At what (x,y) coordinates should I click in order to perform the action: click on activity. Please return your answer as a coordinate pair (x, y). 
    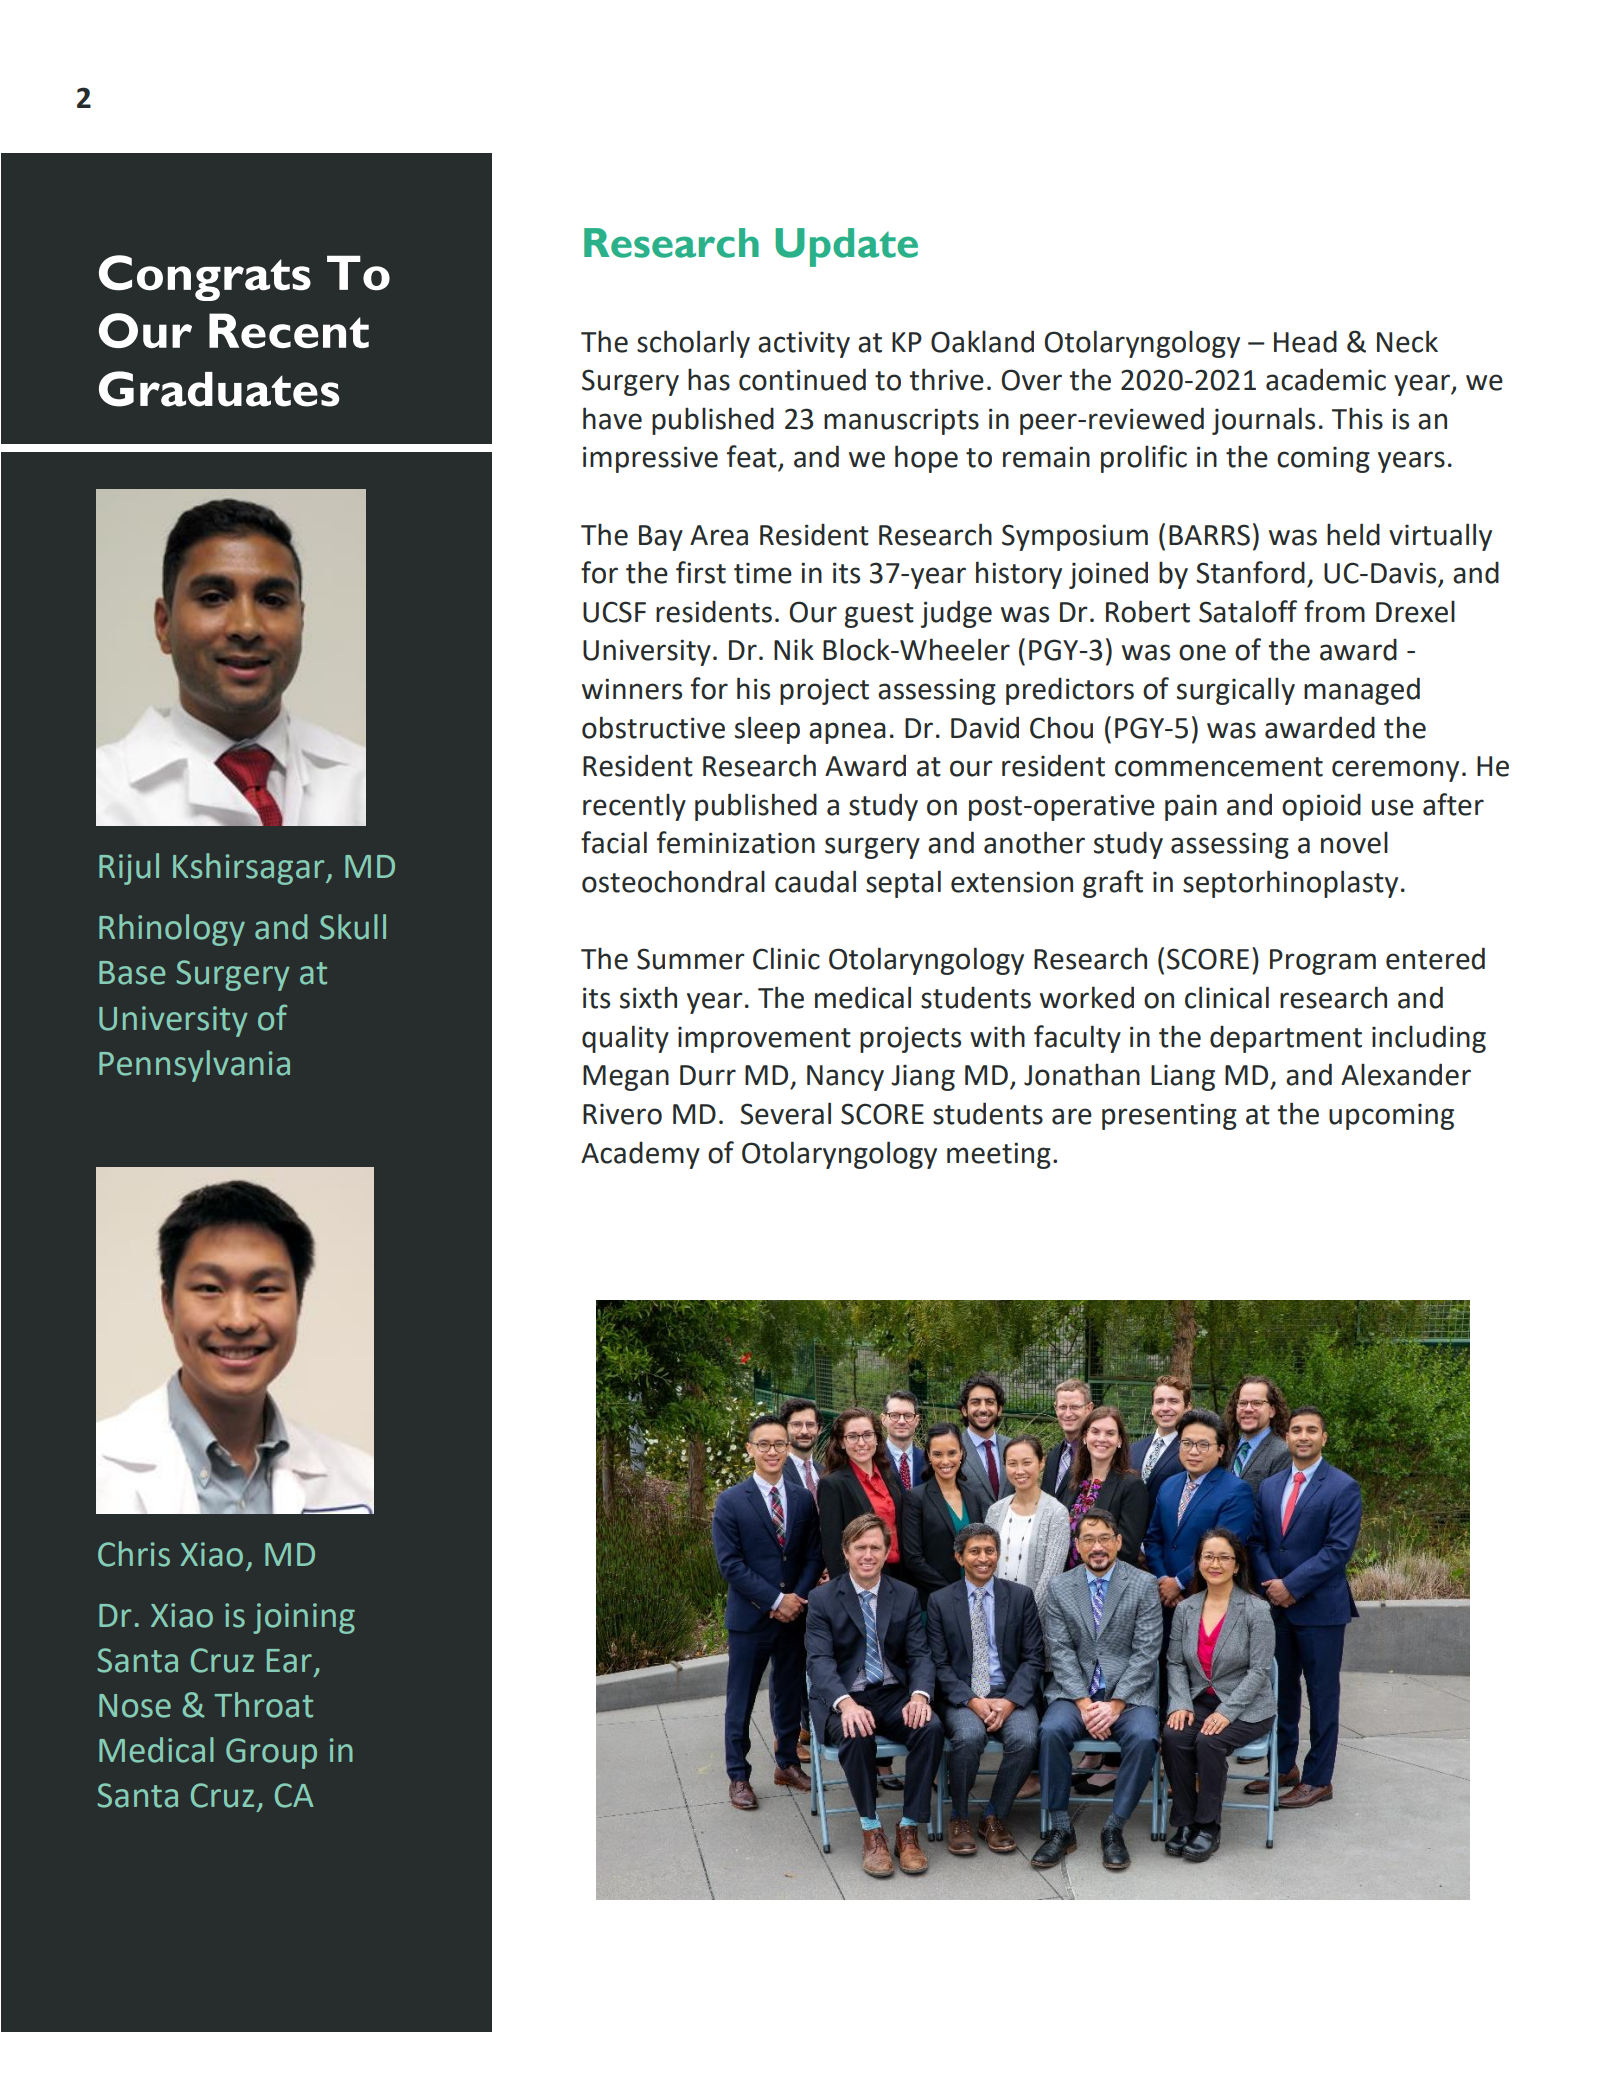
    Looking at the image, I should click on (804, 344).
